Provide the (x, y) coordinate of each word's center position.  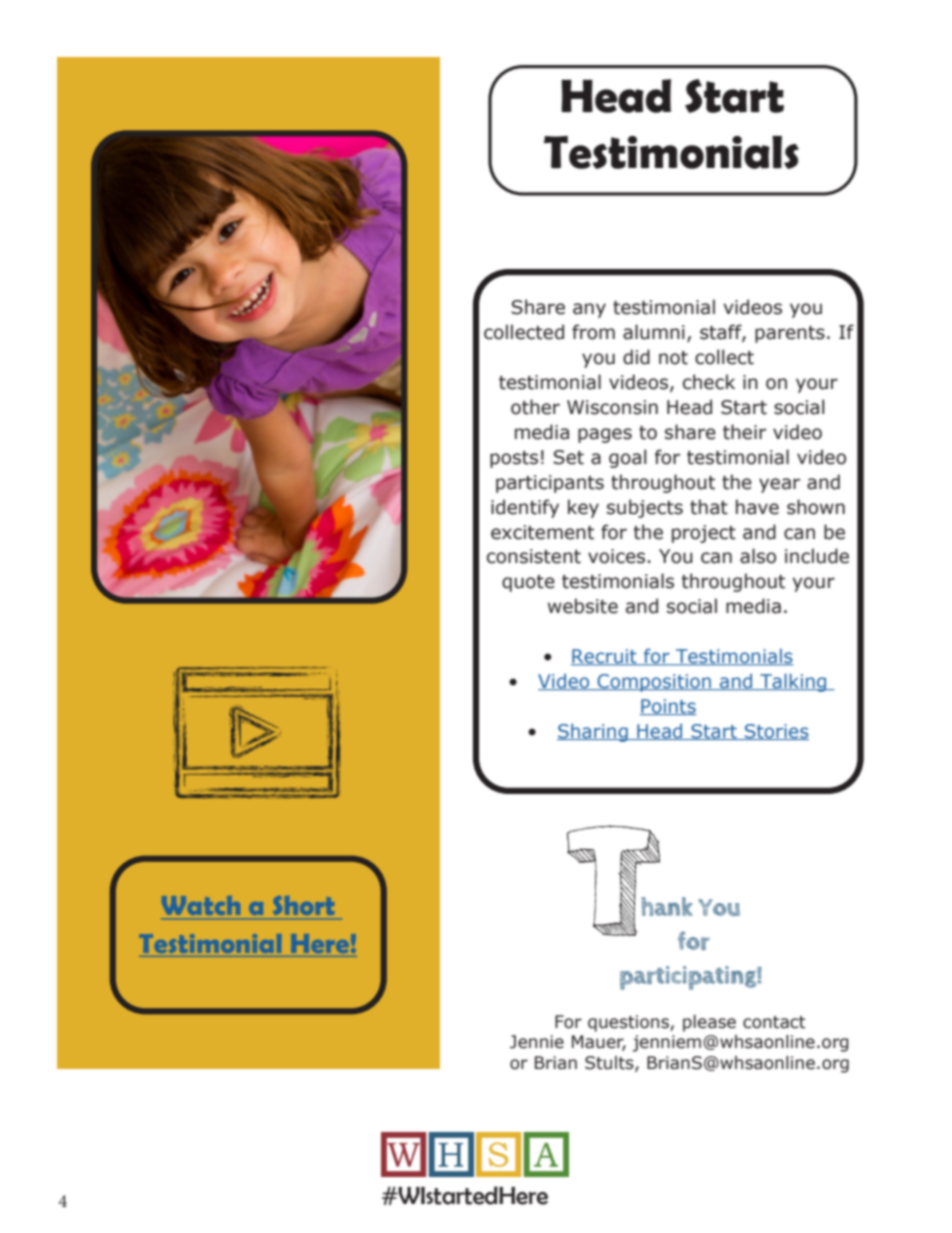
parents (790, 334)
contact (774, 1022)
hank (667, 906)
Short (304, 907)
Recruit (605, 657)
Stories (775, 732)
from (593, 332)
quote (528, 583)
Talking (793, 682)
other (535, 407)
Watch (201, 905)
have (757, 507)
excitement (542, 532)
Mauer (599, 1043)
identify (525, 508)
